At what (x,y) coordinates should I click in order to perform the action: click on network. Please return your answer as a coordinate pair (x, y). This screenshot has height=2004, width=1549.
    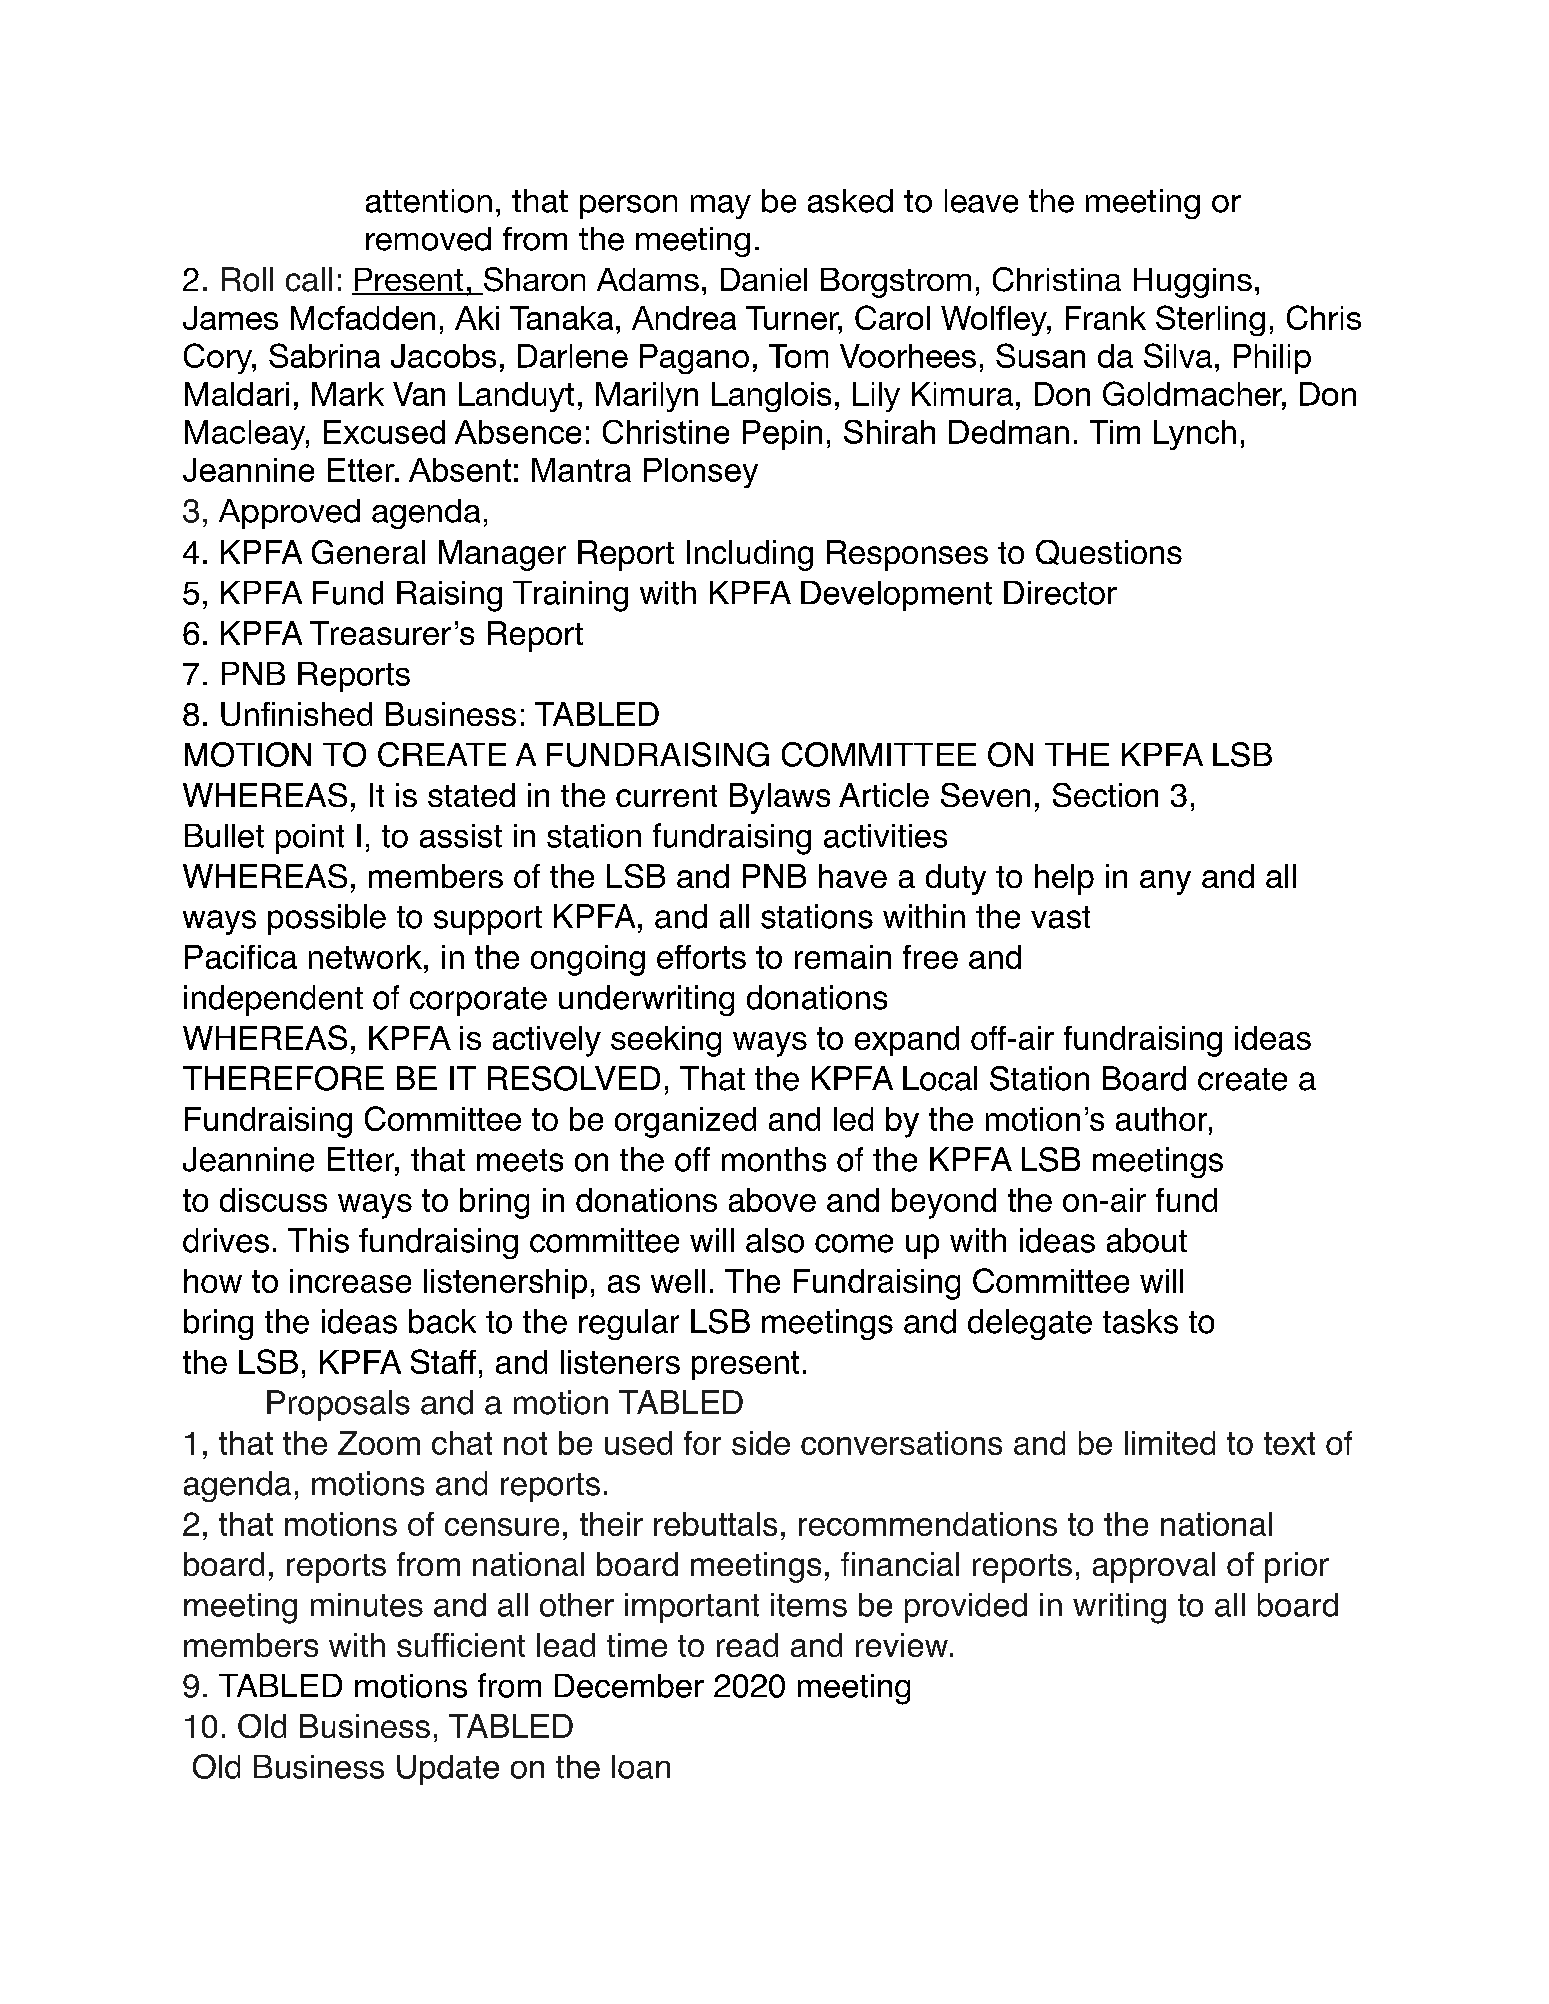
    Looking at the image, I should click on (365, 957).
